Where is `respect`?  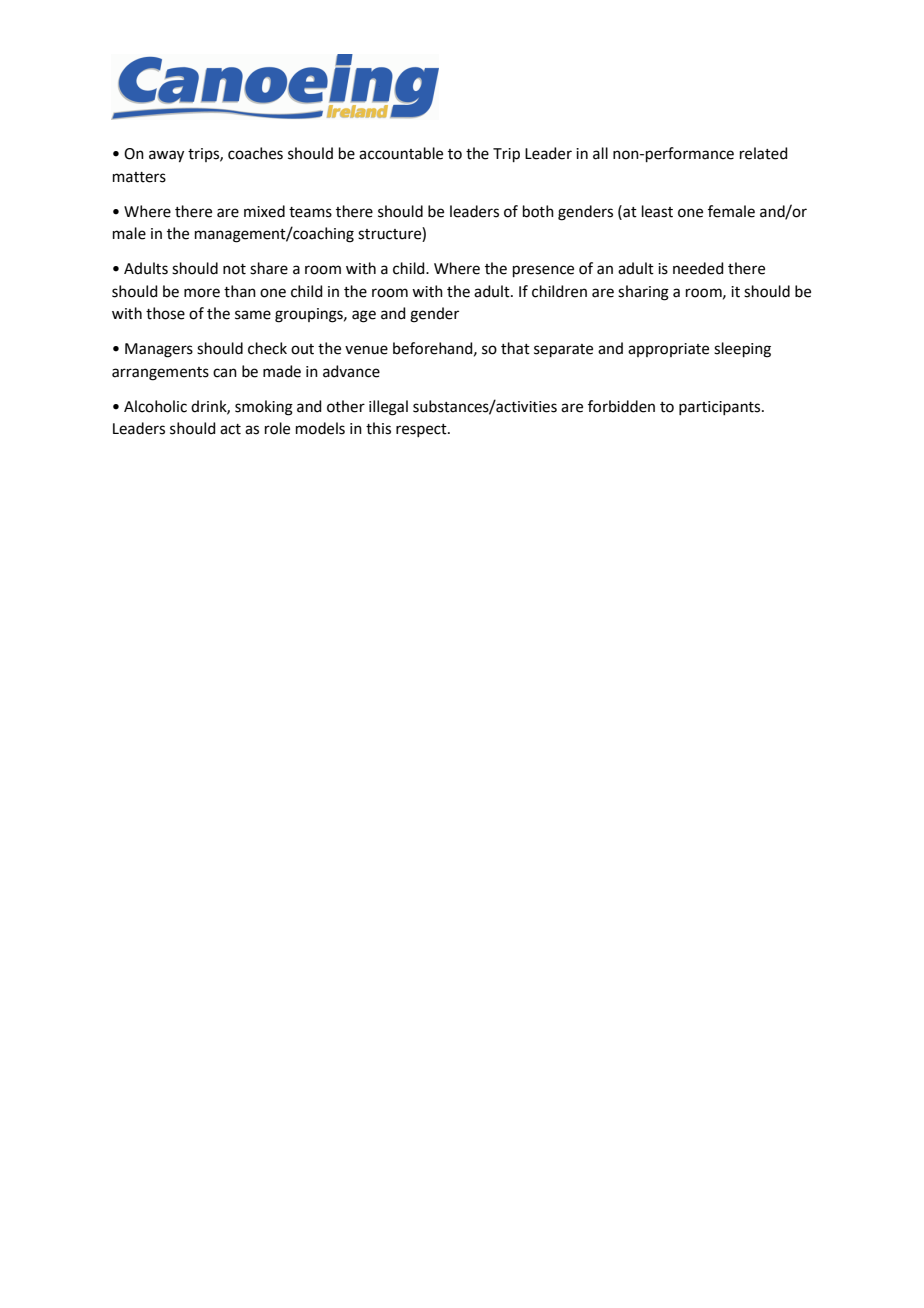
respect is located at coordinates (422, 430).
